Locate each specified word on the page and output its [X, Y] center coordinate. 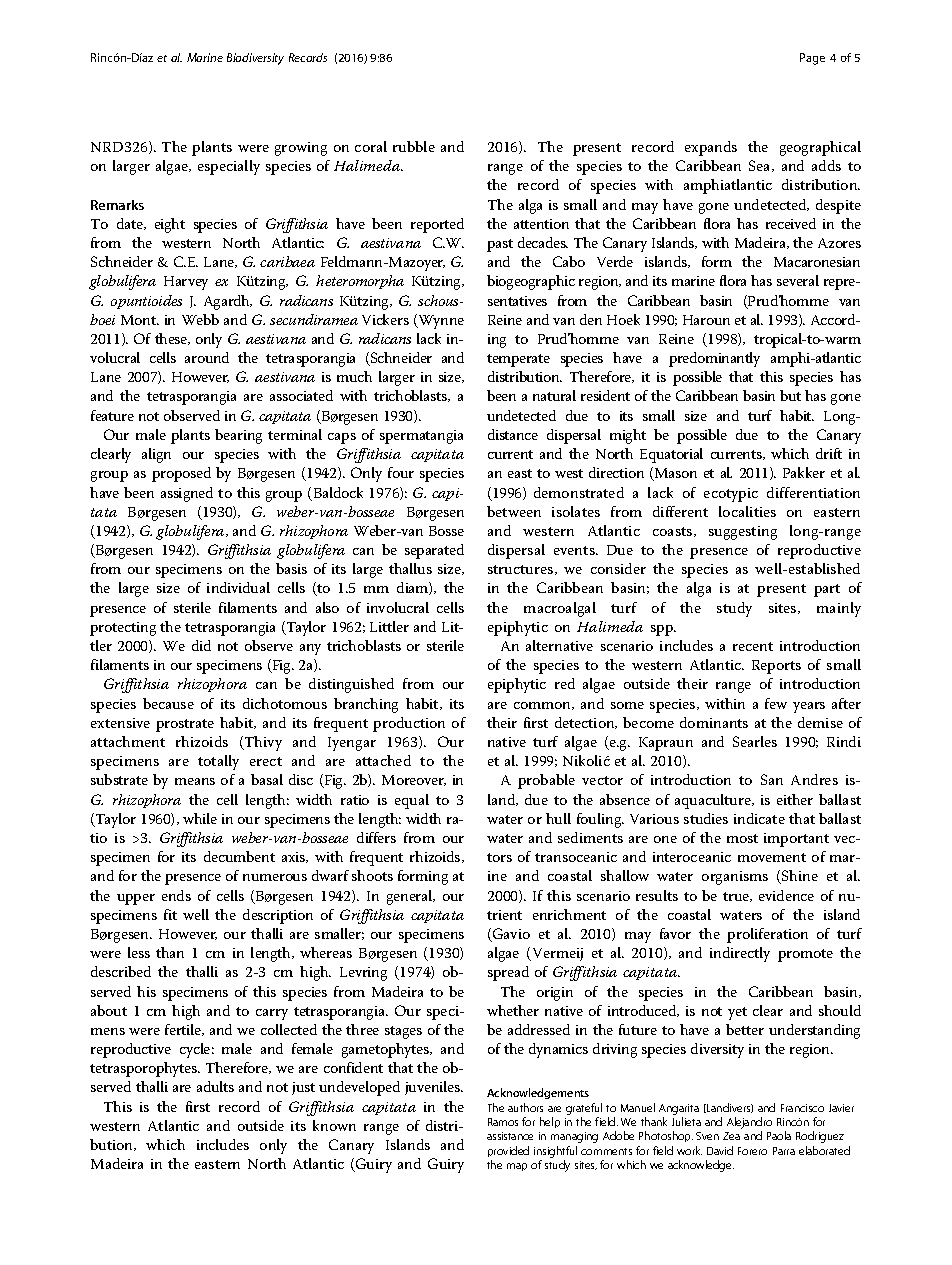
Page [812, 59]
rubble [414, 146]
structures [522, 570]
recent [753, 646]
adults [215, 1086]
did [201, 645]
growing [301, 149]
